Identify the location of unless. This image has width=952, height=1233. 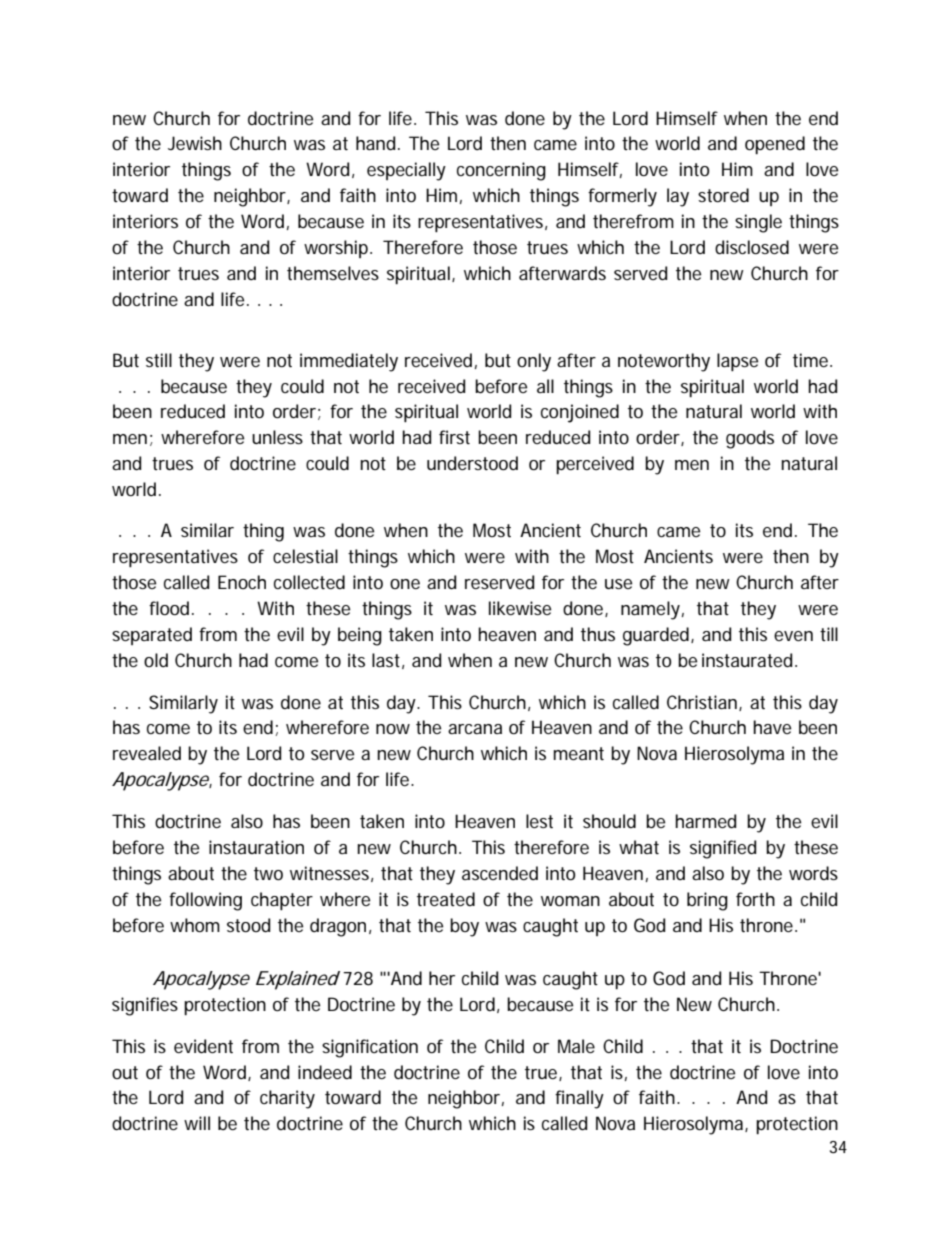
(277, 437).
